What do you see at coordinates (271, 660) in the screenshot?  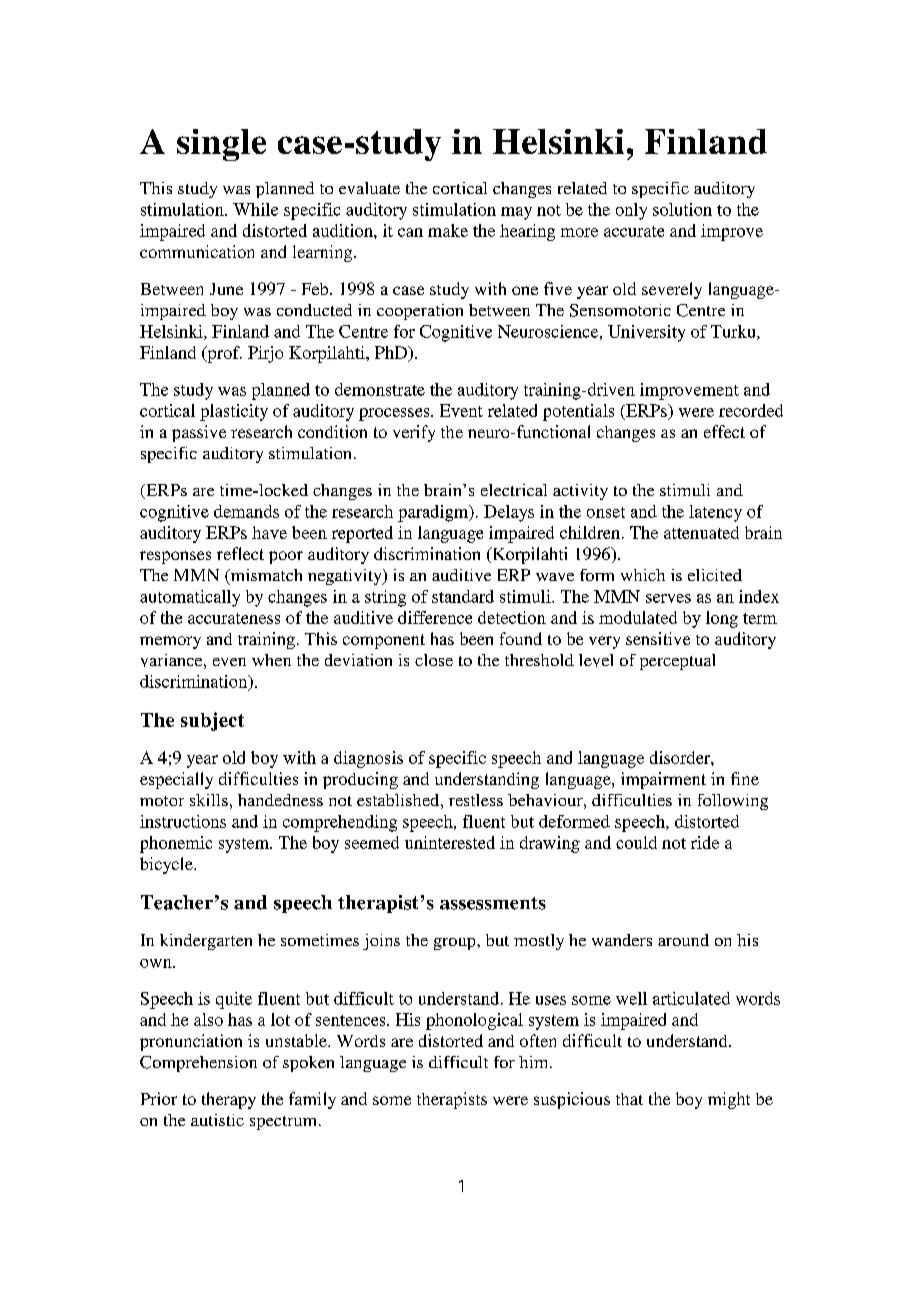 I see `when` at bounding box center [271, 660].
